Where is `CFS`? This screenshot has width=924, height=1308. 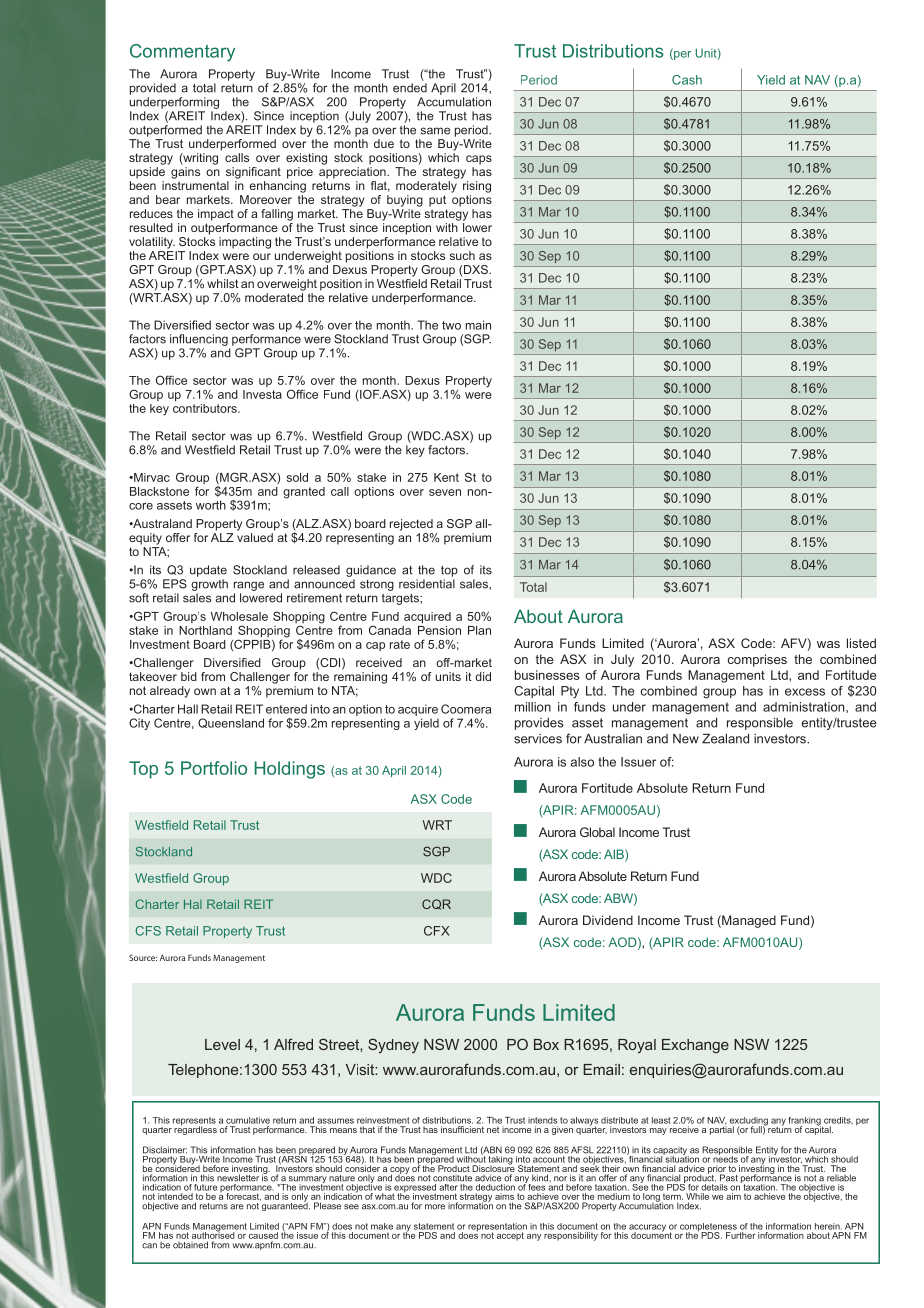 CFS is located at coordinates (148, 931).
